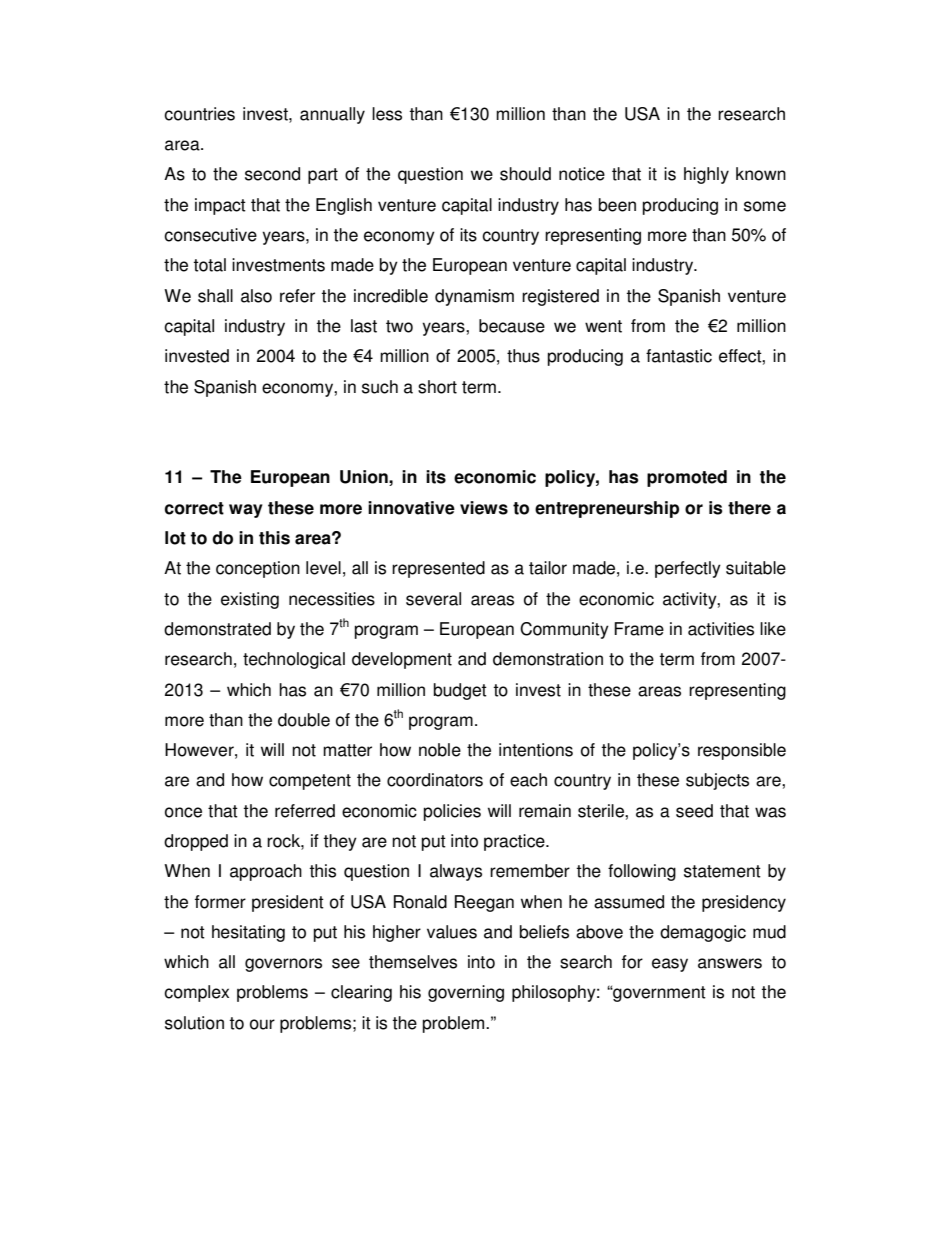 The image size is (952, 1233). What do you see at coordinates (706, 175) in the document?
I see `highly` at bounding box center [706, 175].
